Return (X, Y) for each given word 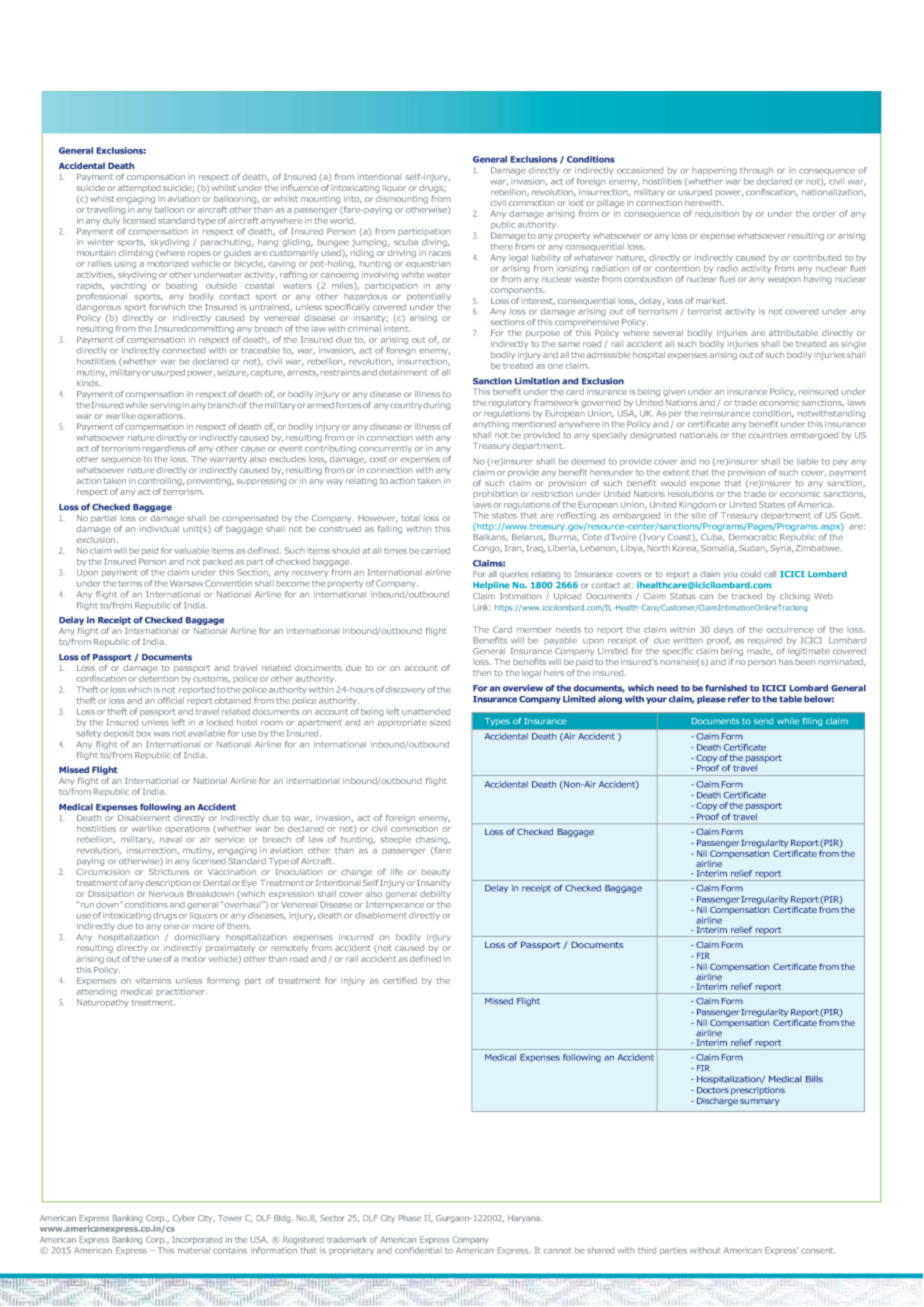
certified (400, 980)
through (756, 171)
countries (767, 435)
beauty (436, 873)
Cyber (184, 1219)
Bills (814, 1079)
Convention (228, 583)
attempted (139, 188)
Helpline (491, 586)
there (501, 246)
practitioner (182, 992)
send (763, 721)
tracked (747, 596)
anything (491, 425)
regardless (163, 449)
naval (171, 839)
